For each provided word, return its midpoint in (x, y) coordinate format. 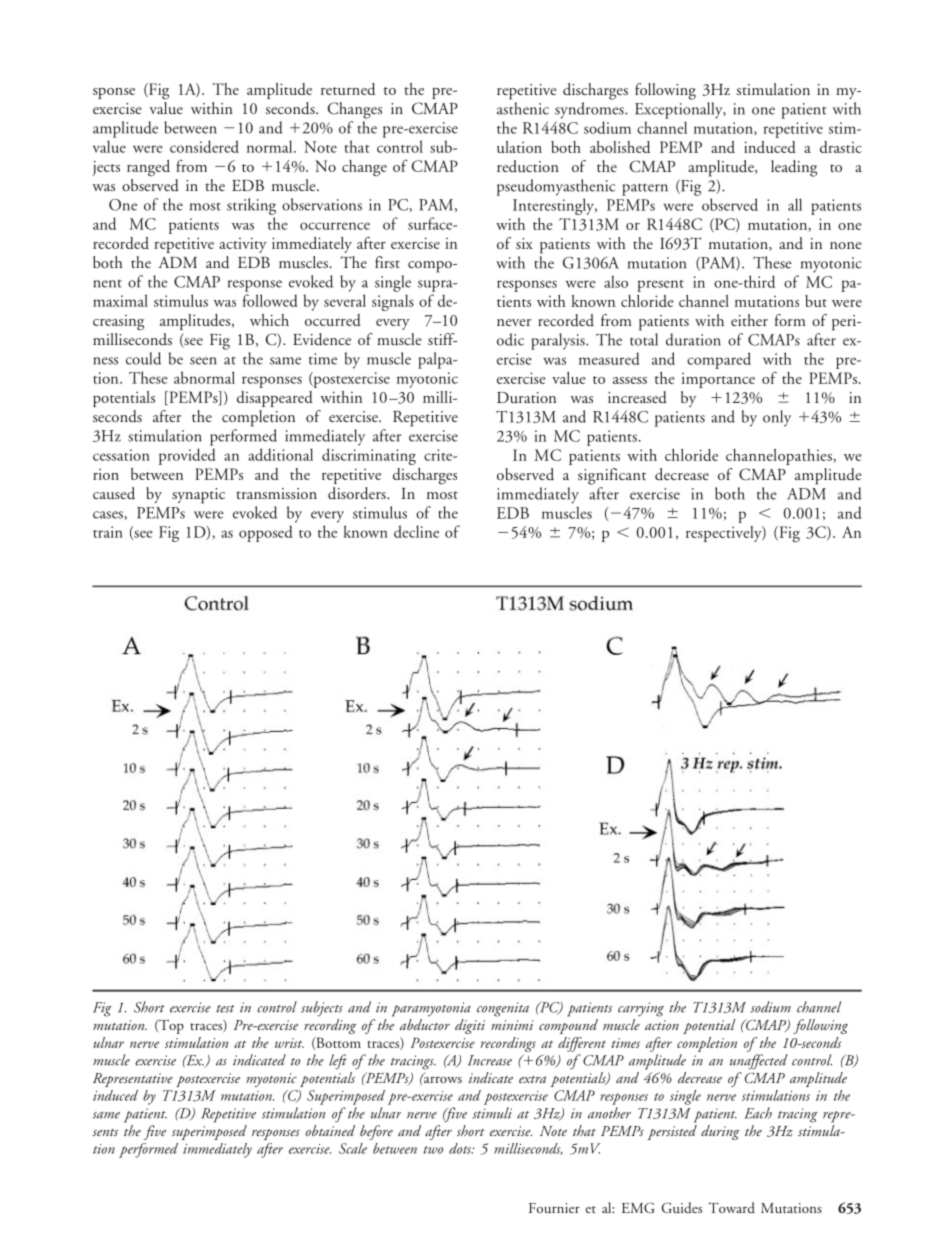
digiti (470, 1026)
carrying (641, 1009)
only (777, 418)
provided (187, 456)
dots (461, 1148)
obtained (330, 1130)
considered (204, 146)
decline (416, 531)
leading (794, 168)
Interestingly (555, 206)
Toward (731, 1207)
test (225, 1009)
